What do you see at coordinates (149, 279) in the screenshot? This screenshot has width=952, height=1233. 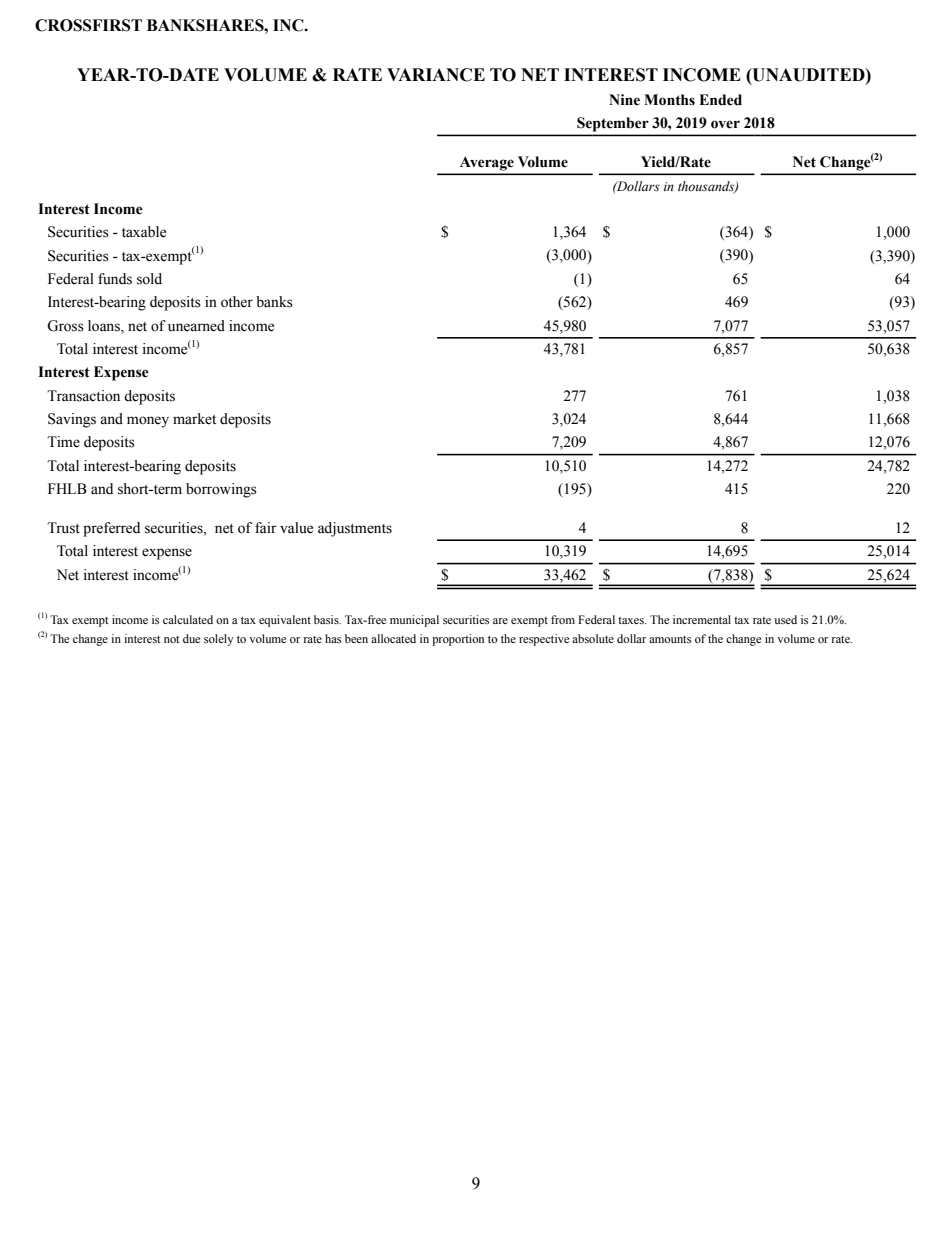 I see `sold` at bounding box center [149, 279].
